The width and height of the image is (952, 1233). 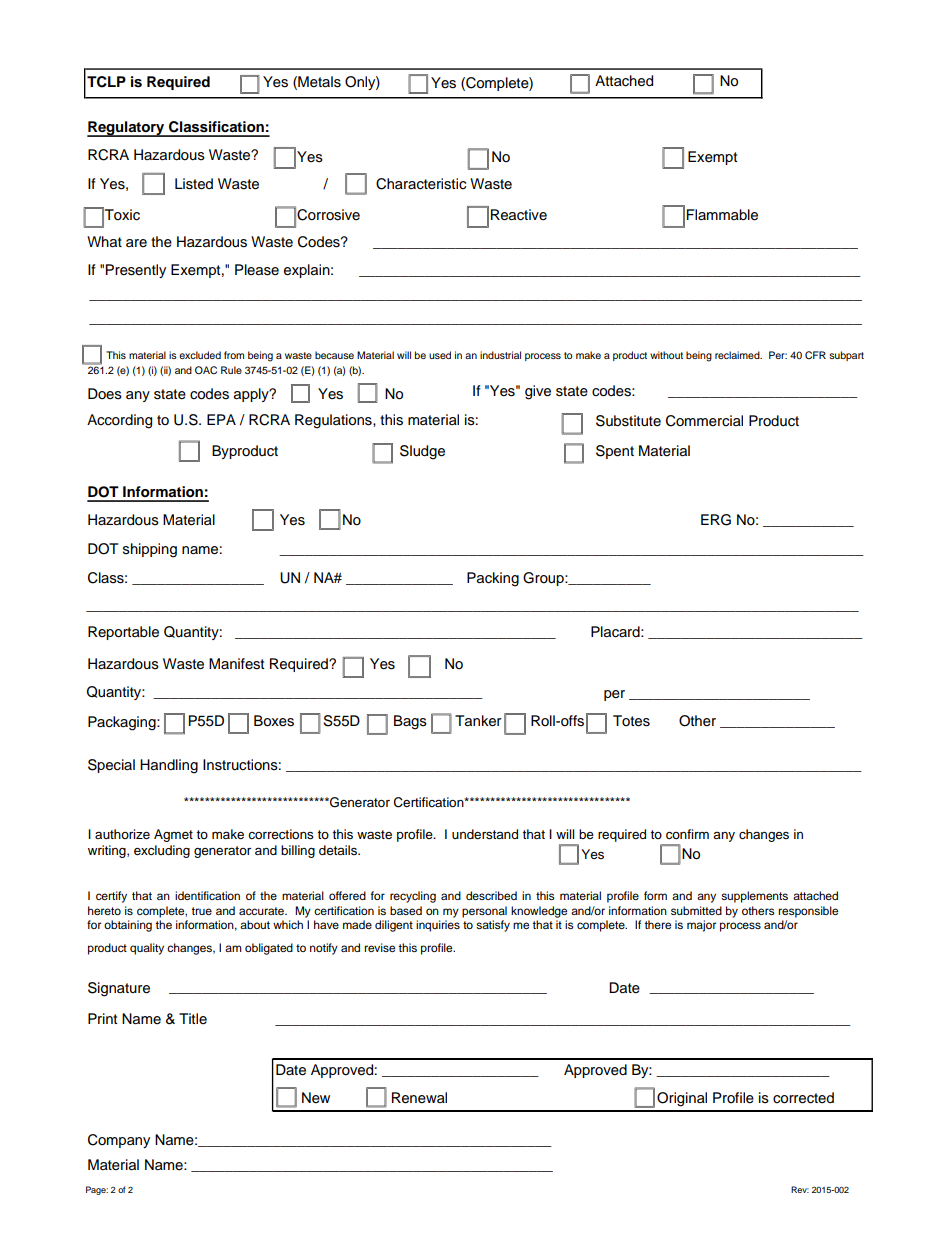 I want to click on Flammable, so click(x=722, y=215).
